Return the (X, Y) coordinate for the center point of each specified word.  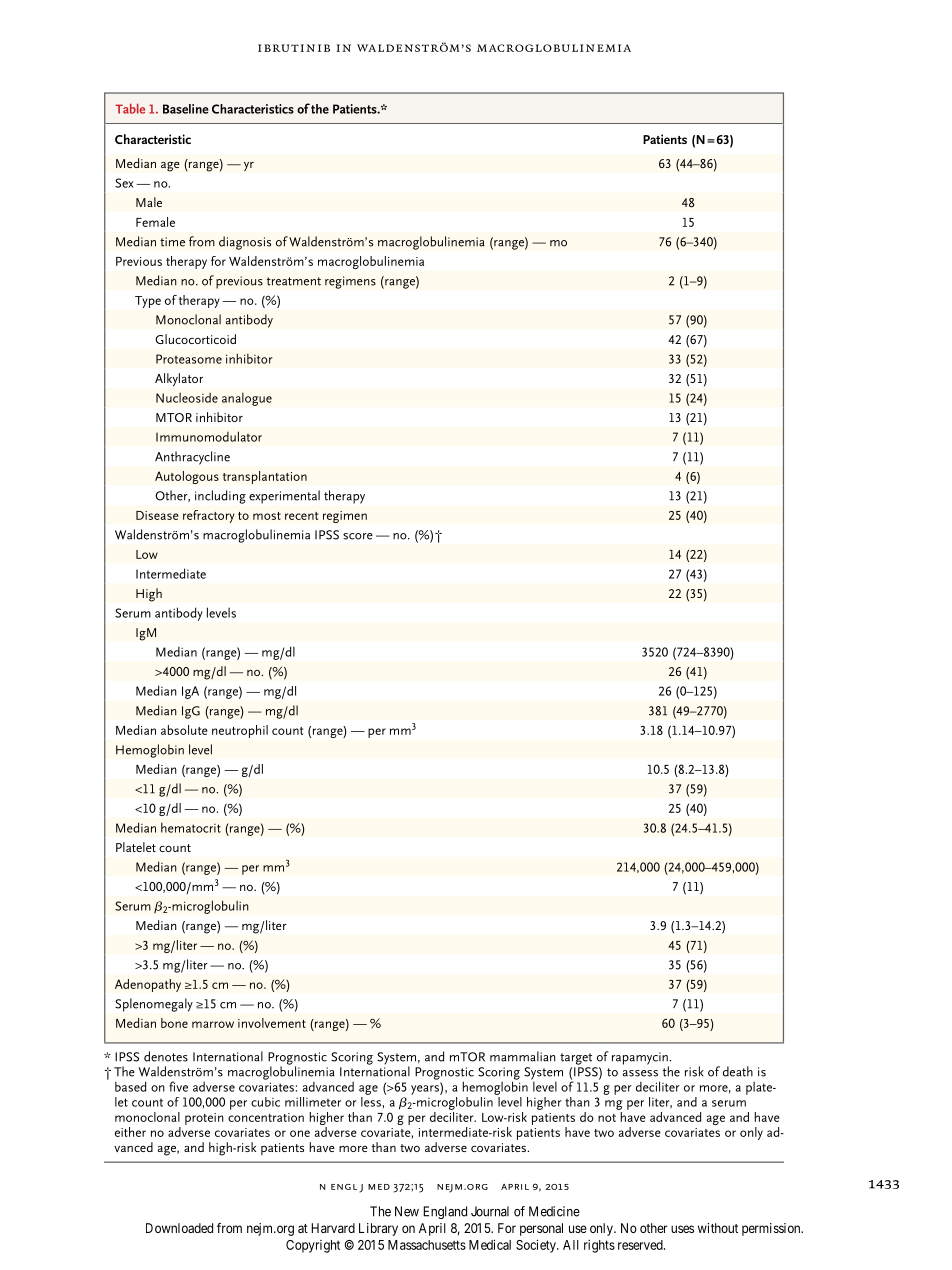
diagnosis (245, 243)
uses (682, 1229)
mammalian (523, 1056)
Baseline (186, 109)
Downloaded (179, 1228)
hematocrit (191, 827)
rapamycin (641, 1059)
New (407, 1211)
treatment (294, 281)
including (220, 497)
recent (301, 516)
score (358, 536)
